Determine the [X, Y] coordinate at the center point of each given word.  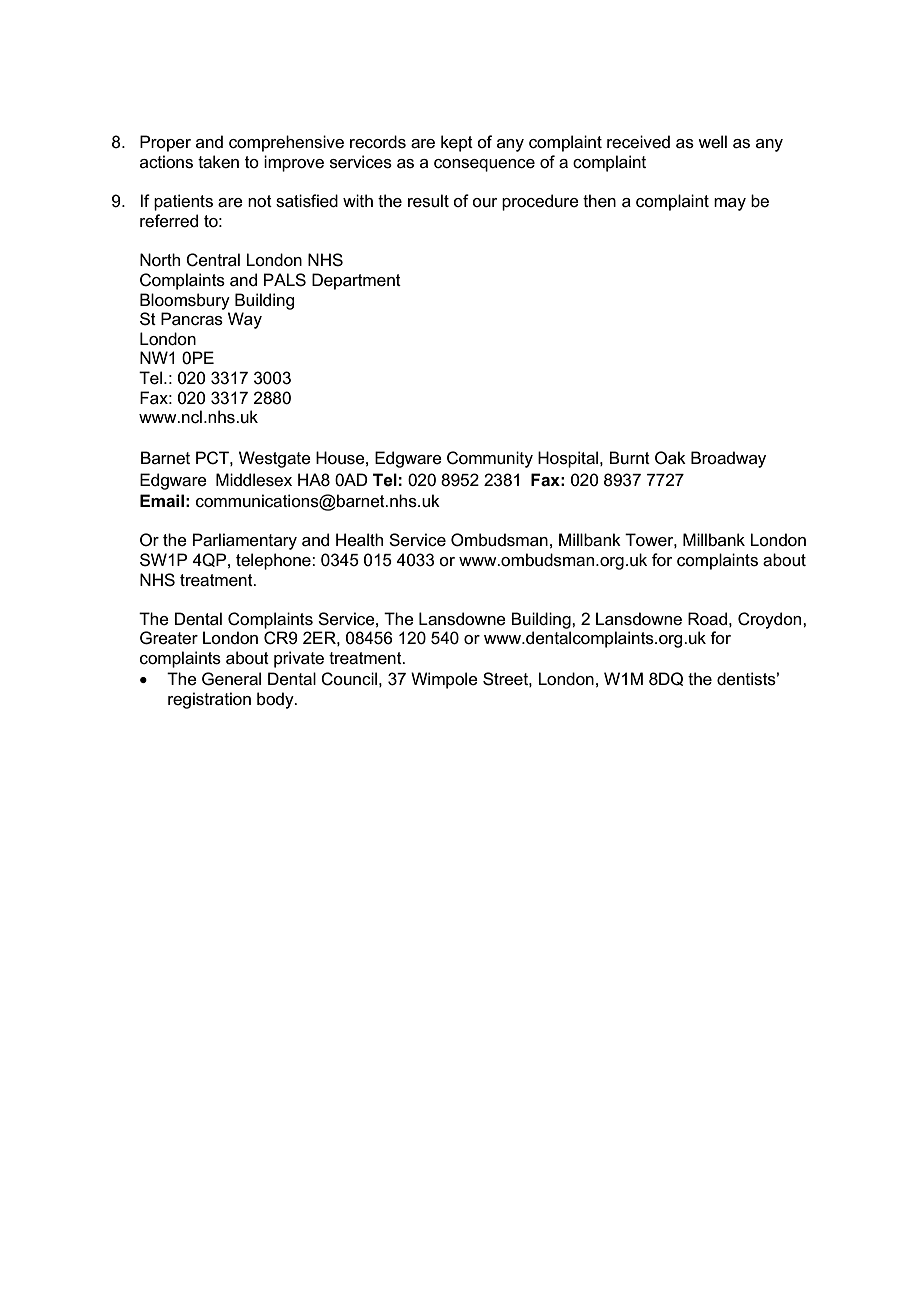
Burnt [629, 457]
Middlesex [254, 480]
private [299, 659]
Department [356, 281]
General [231, 679]
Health [359, 540]
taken [218, 162]
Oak [670, 458]
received [638, 142]
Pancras [192, 319]
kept [457, 143]
